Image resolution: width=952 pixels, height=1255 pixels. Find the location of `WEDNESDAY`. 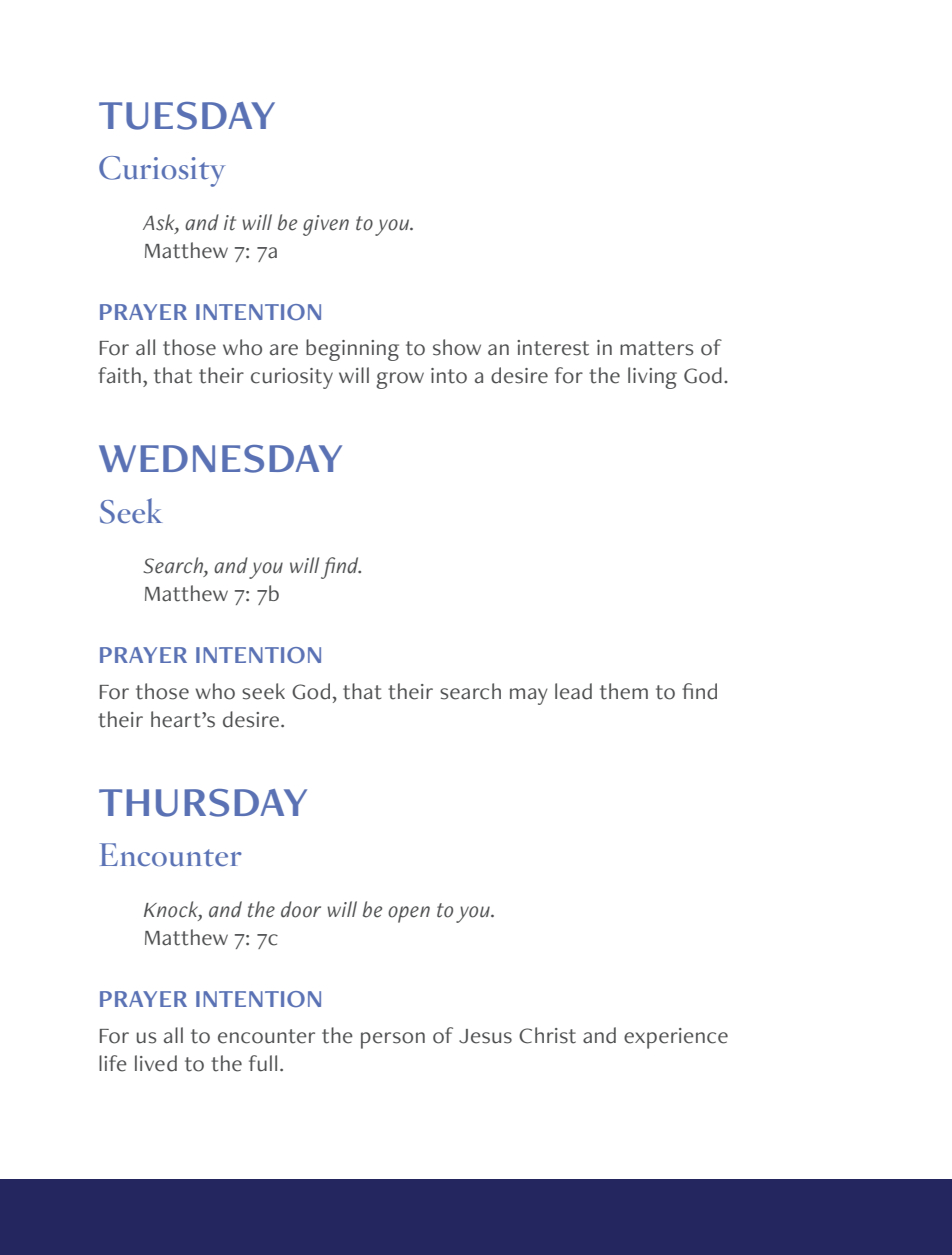

WEDNESDAY is located at coordinates (220, 459).
